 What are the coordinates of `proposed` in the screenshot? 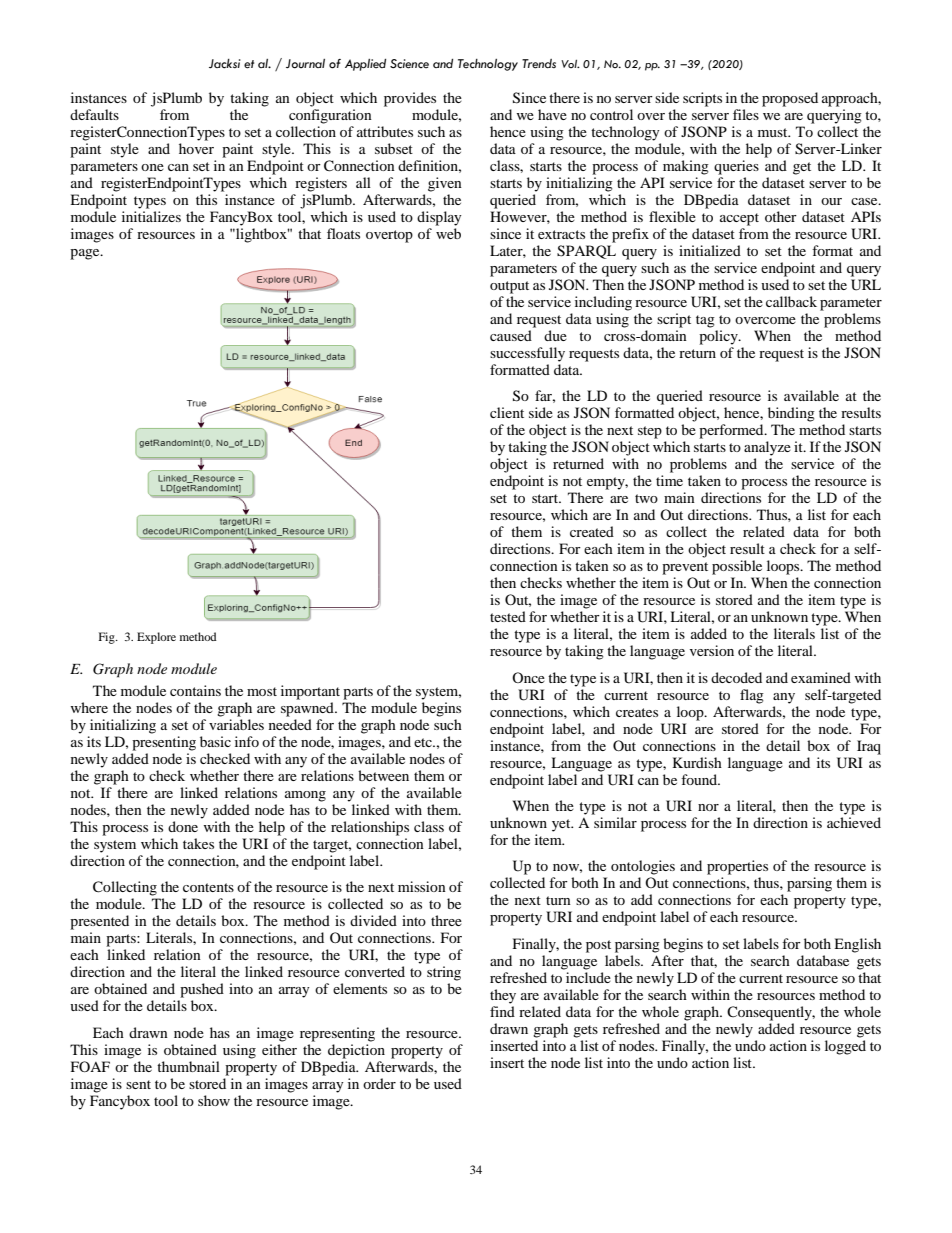 It's located at (790, 99).
